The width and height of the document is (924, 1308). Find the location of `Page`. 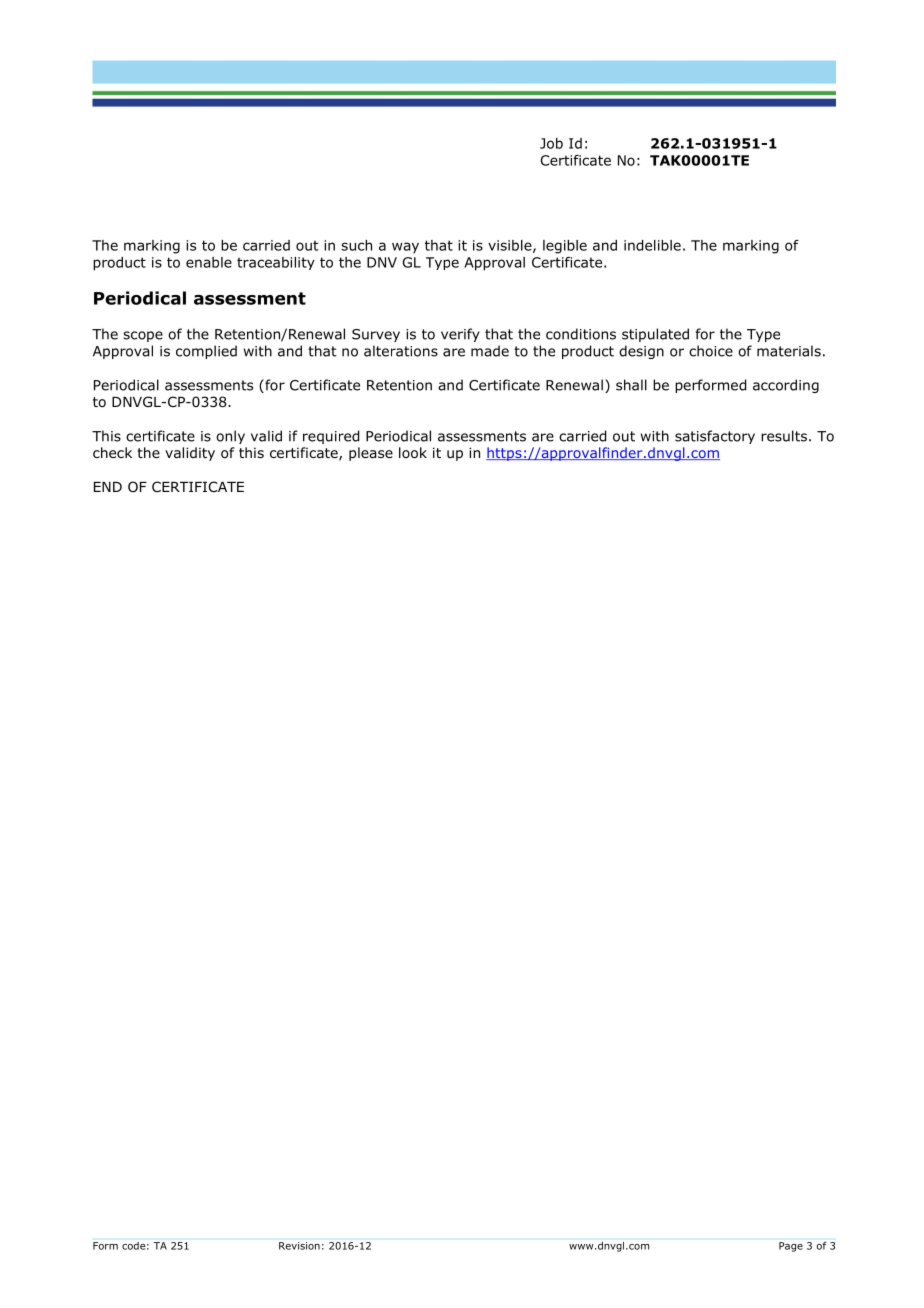

Page is located at coordinates (791, 1247).
